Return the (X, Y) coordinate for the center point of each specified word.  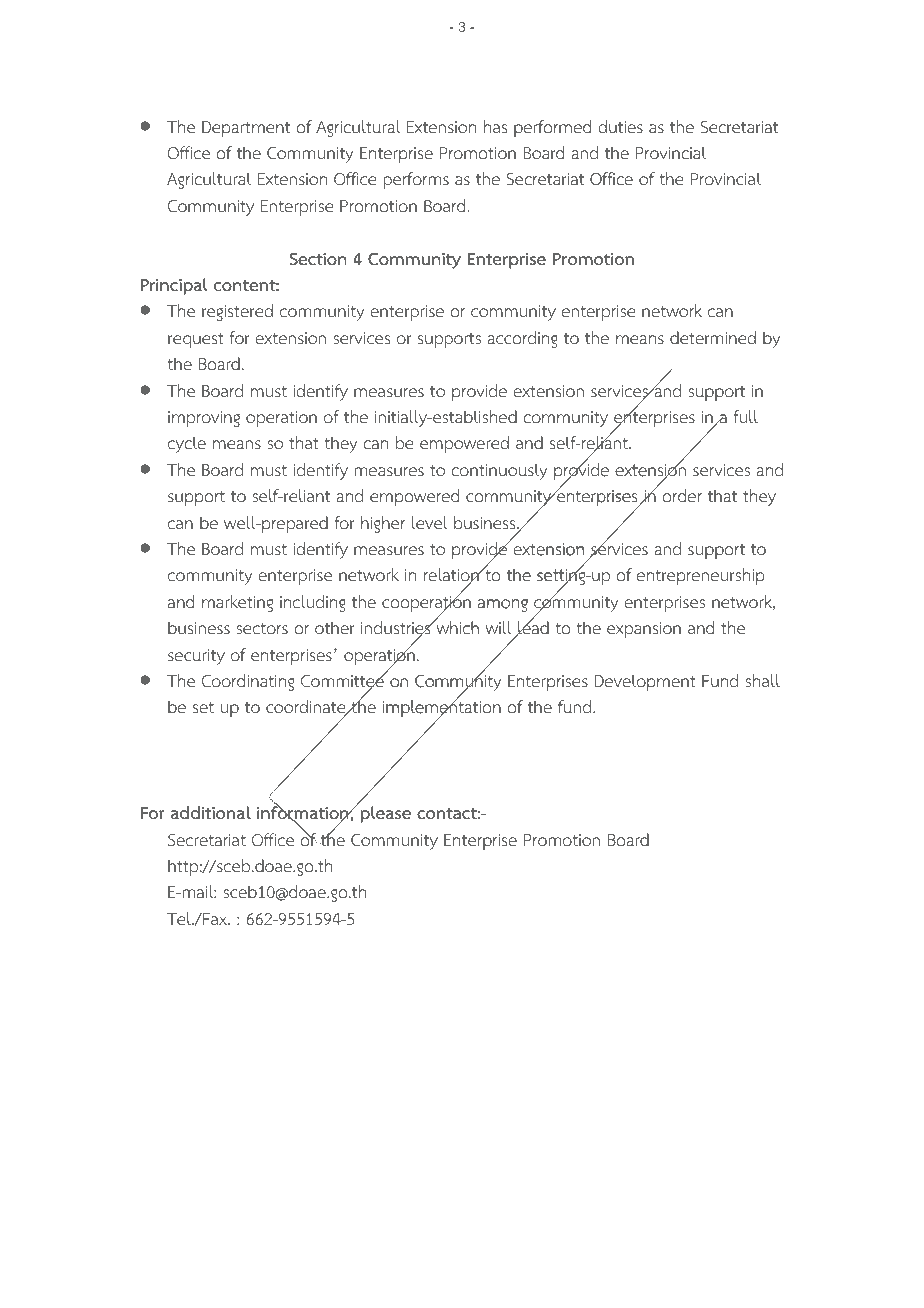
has (495, 126)
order (682, 496)
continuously (499, 471)
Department (246, 129)
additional (211, 813)
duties (620, 127)
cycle (187, 444)
